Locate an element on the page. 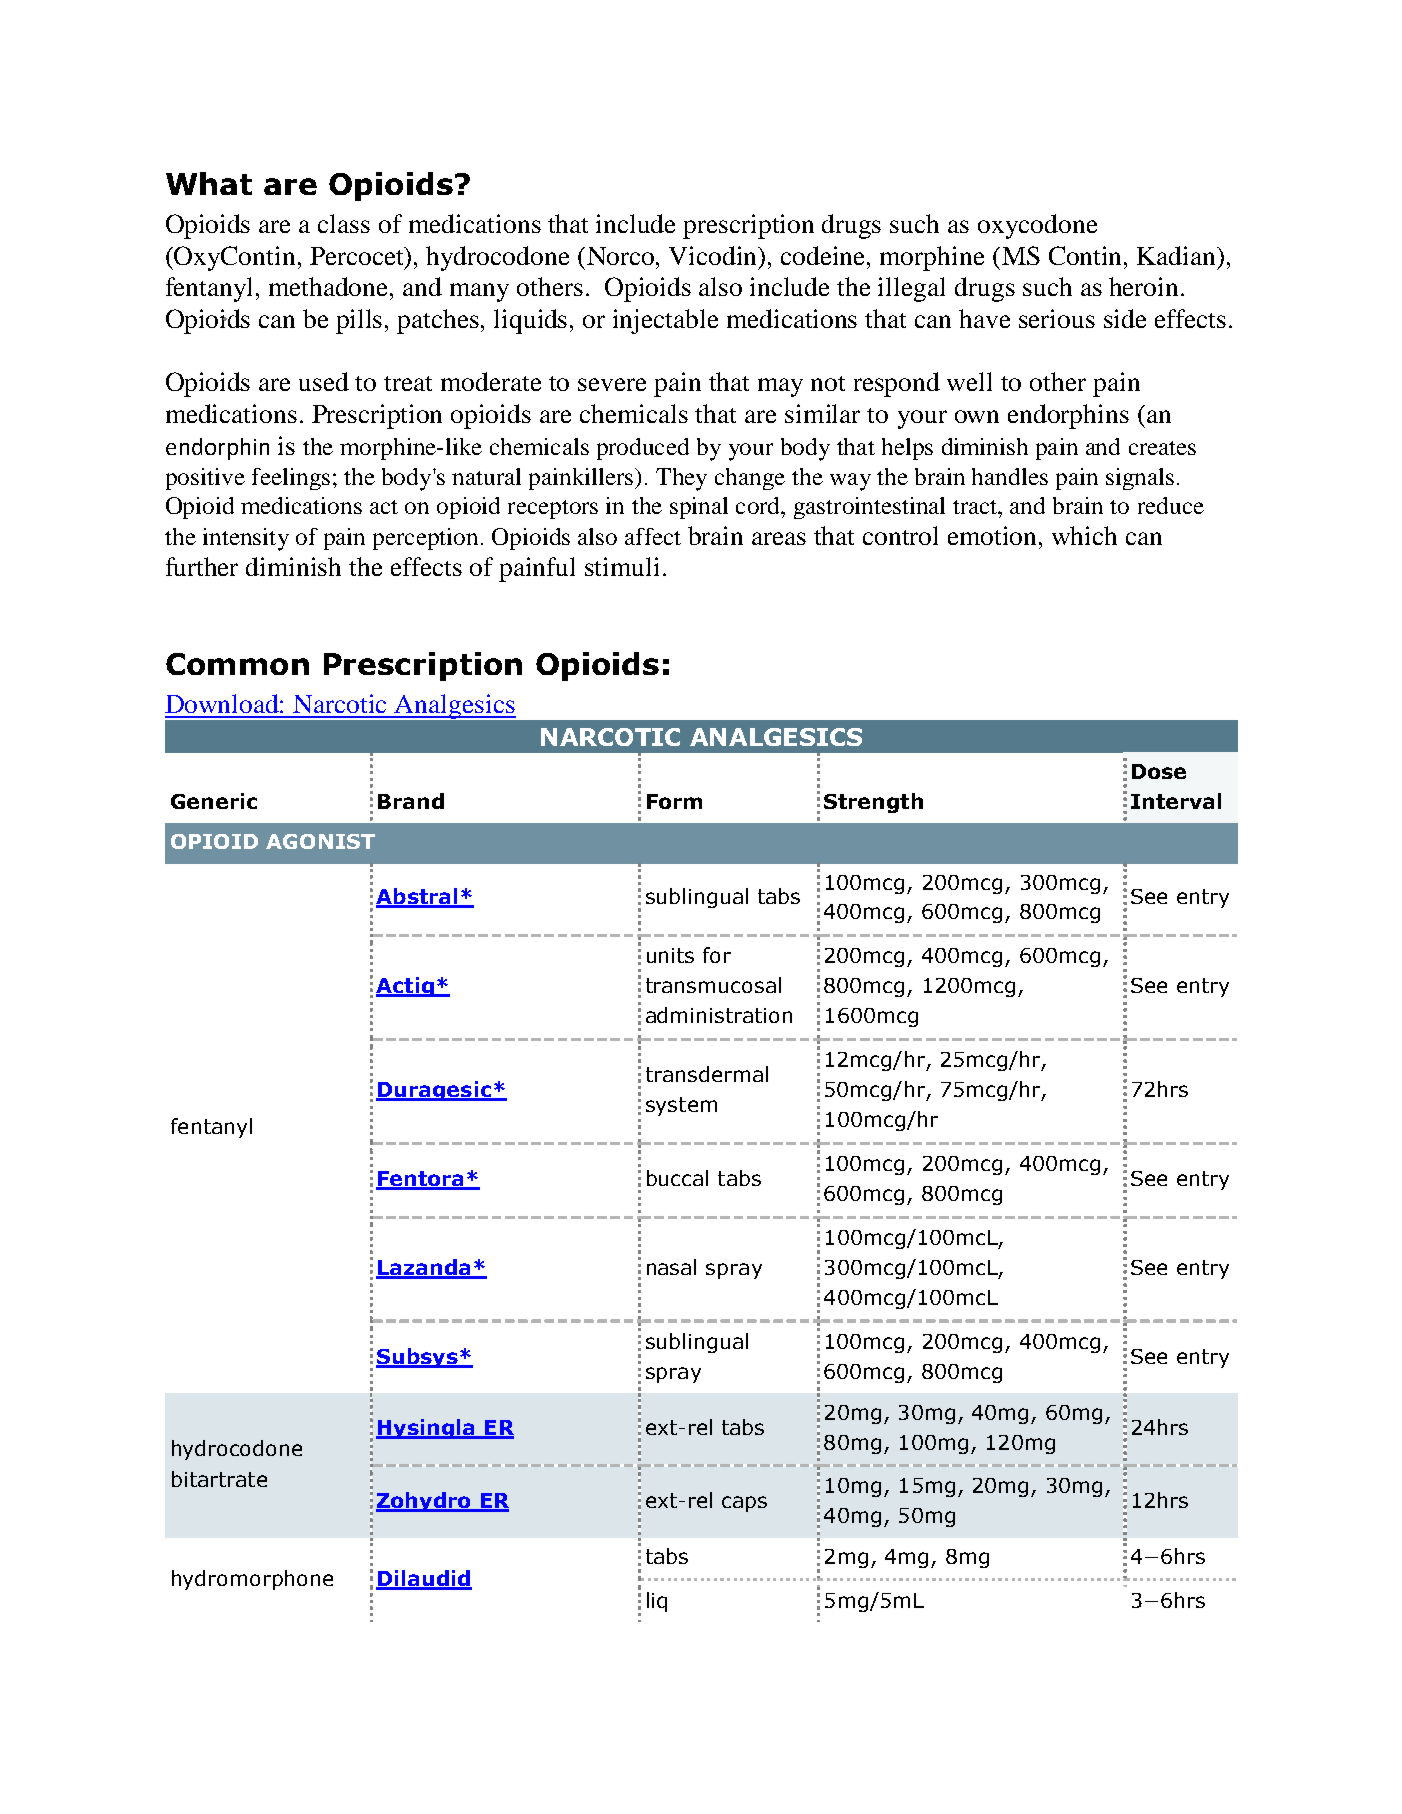  units is located at coordinates (670, 955).
